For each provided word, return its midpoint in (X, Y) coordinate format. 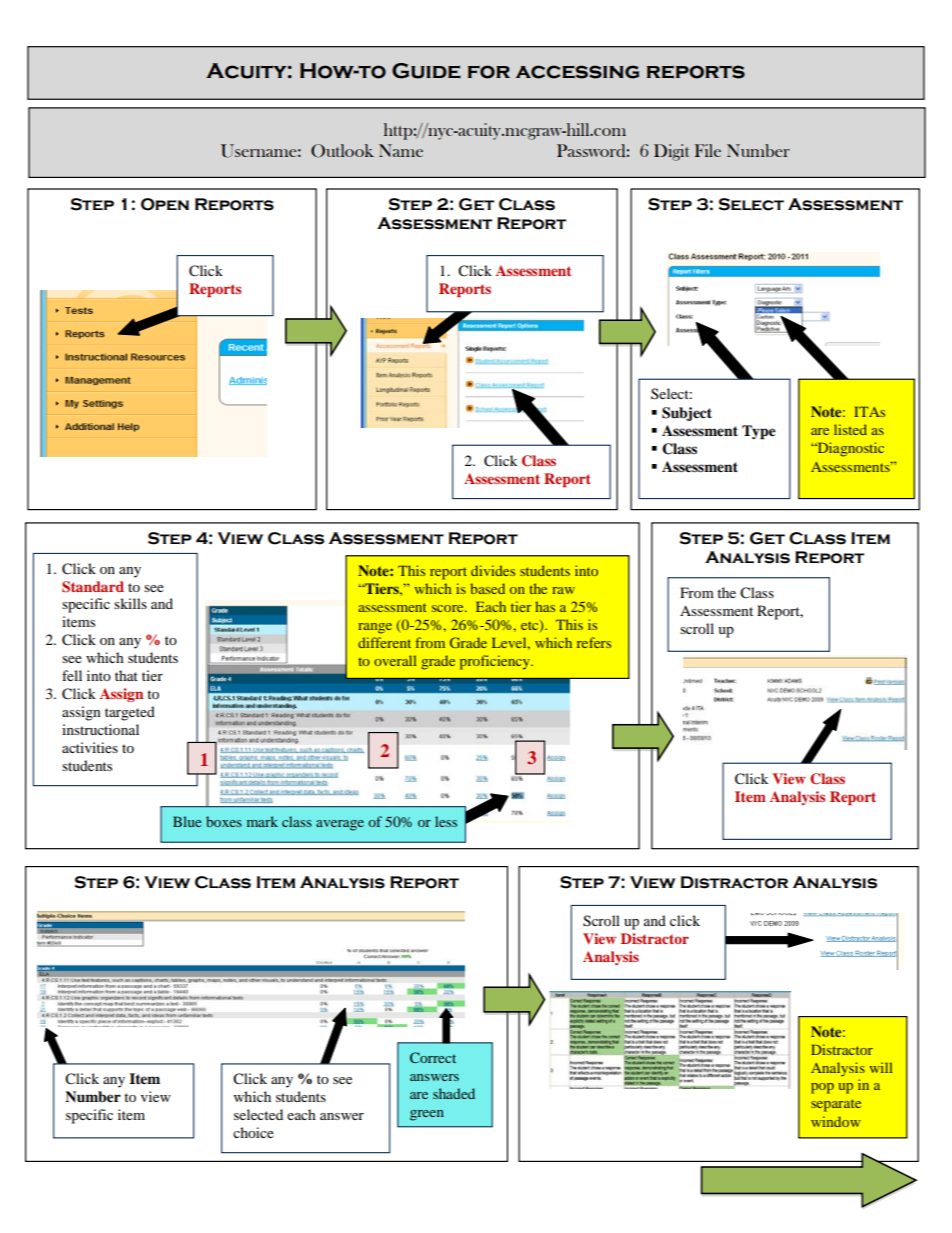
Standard (93, 587)
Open (165, 204)
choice (253, 1132)
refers (594, 642)
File (707, 150)
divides (493, 570)
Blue (187, 821)
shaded (454, 1093)
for (489, 72)
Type (759, 432)
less (446, 821)
